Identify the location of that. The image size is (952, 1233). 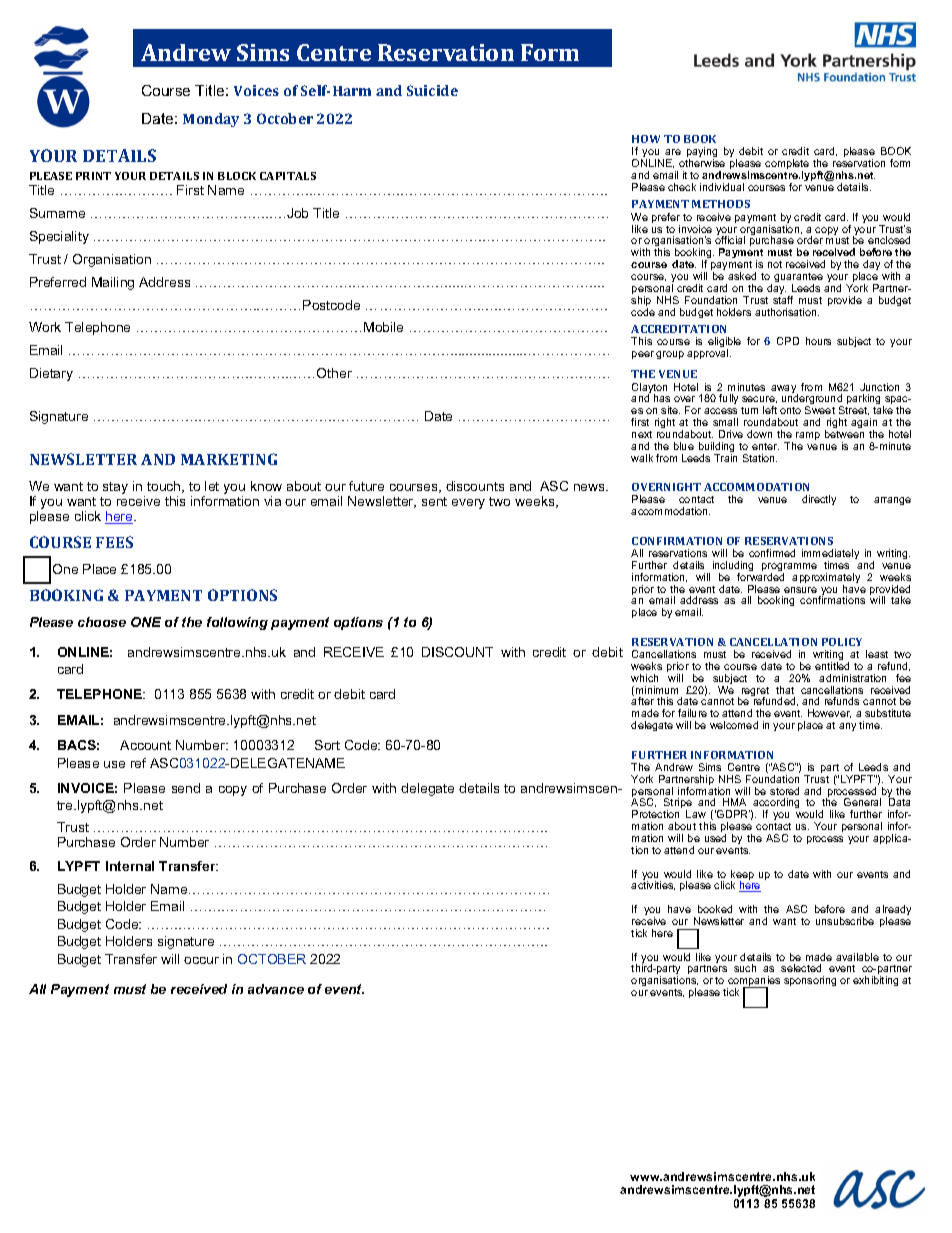
(785, 690).
